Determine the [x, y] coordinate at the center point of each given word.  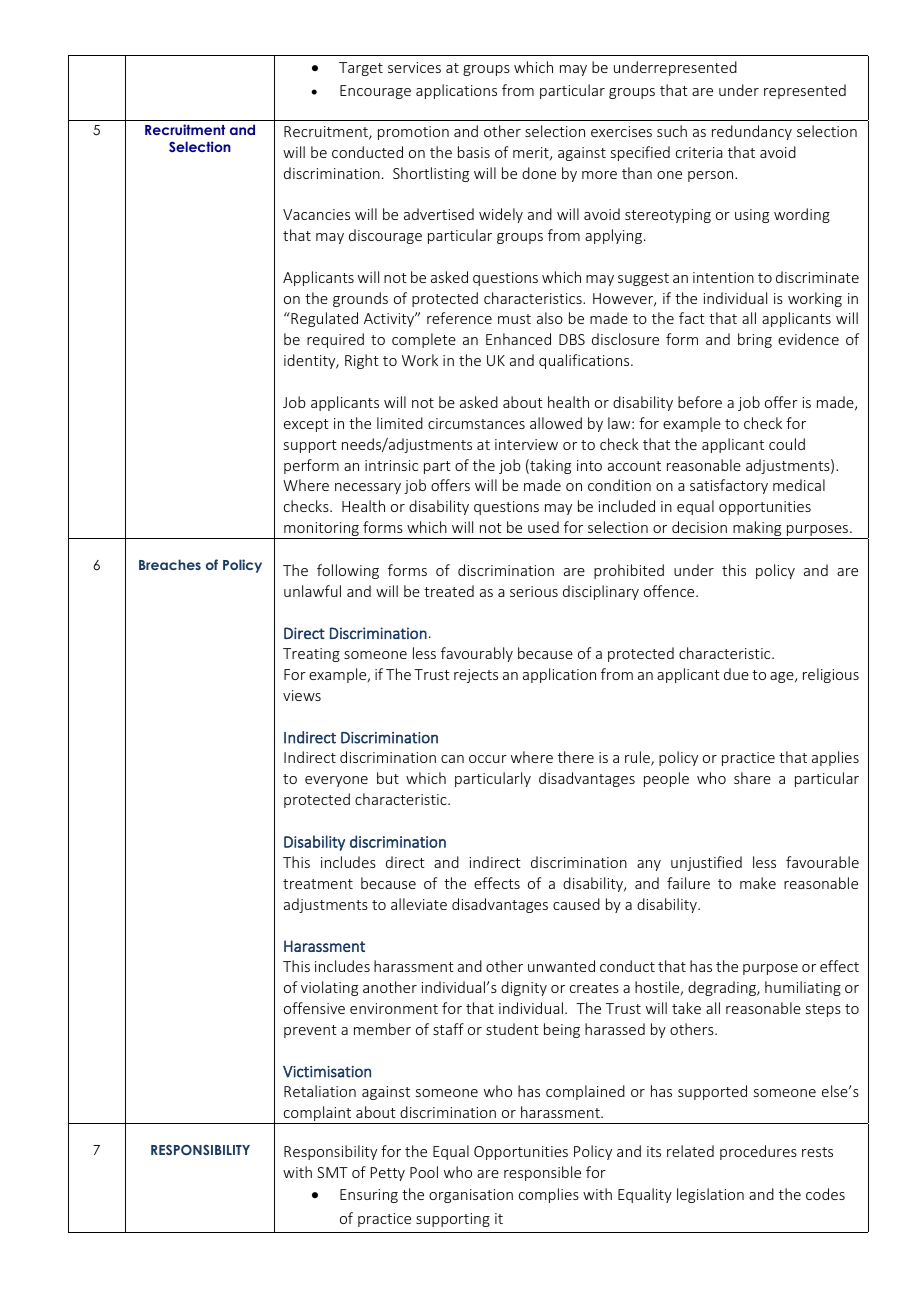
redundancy [752, 132]
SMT [332, 1172]
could [787, 444]
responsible [542, 1173]
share [752, 778]
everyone [336, 781]
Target [361, 69]
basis [474, 152]
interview [526, 444]
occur [488, 759]
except [306, 425]
